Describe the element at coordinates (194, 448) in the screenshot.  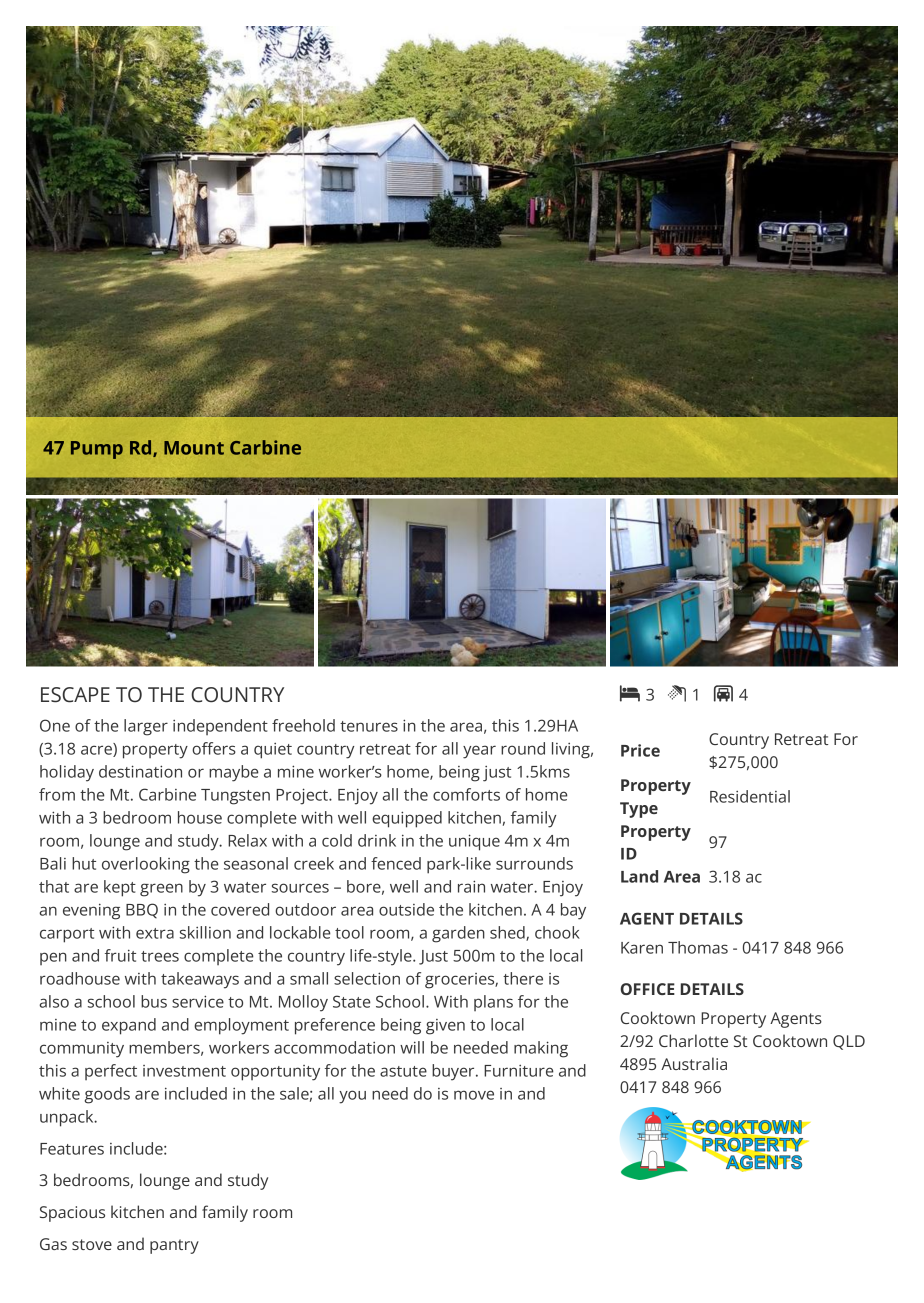
I see `Mount` at that location.
